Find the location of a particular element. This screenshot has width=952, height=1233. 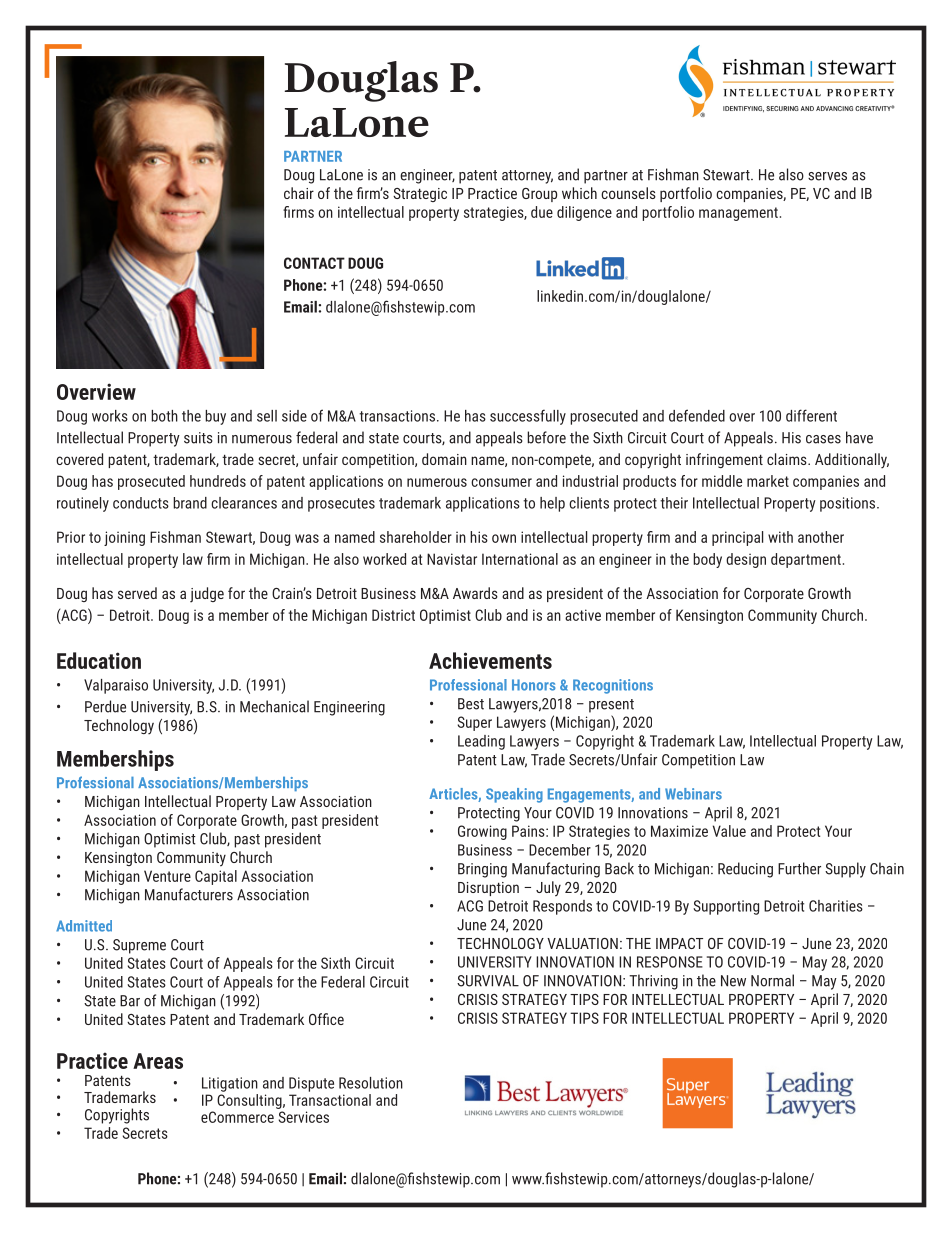

Resolution is located at coordinates (371, 1083).
